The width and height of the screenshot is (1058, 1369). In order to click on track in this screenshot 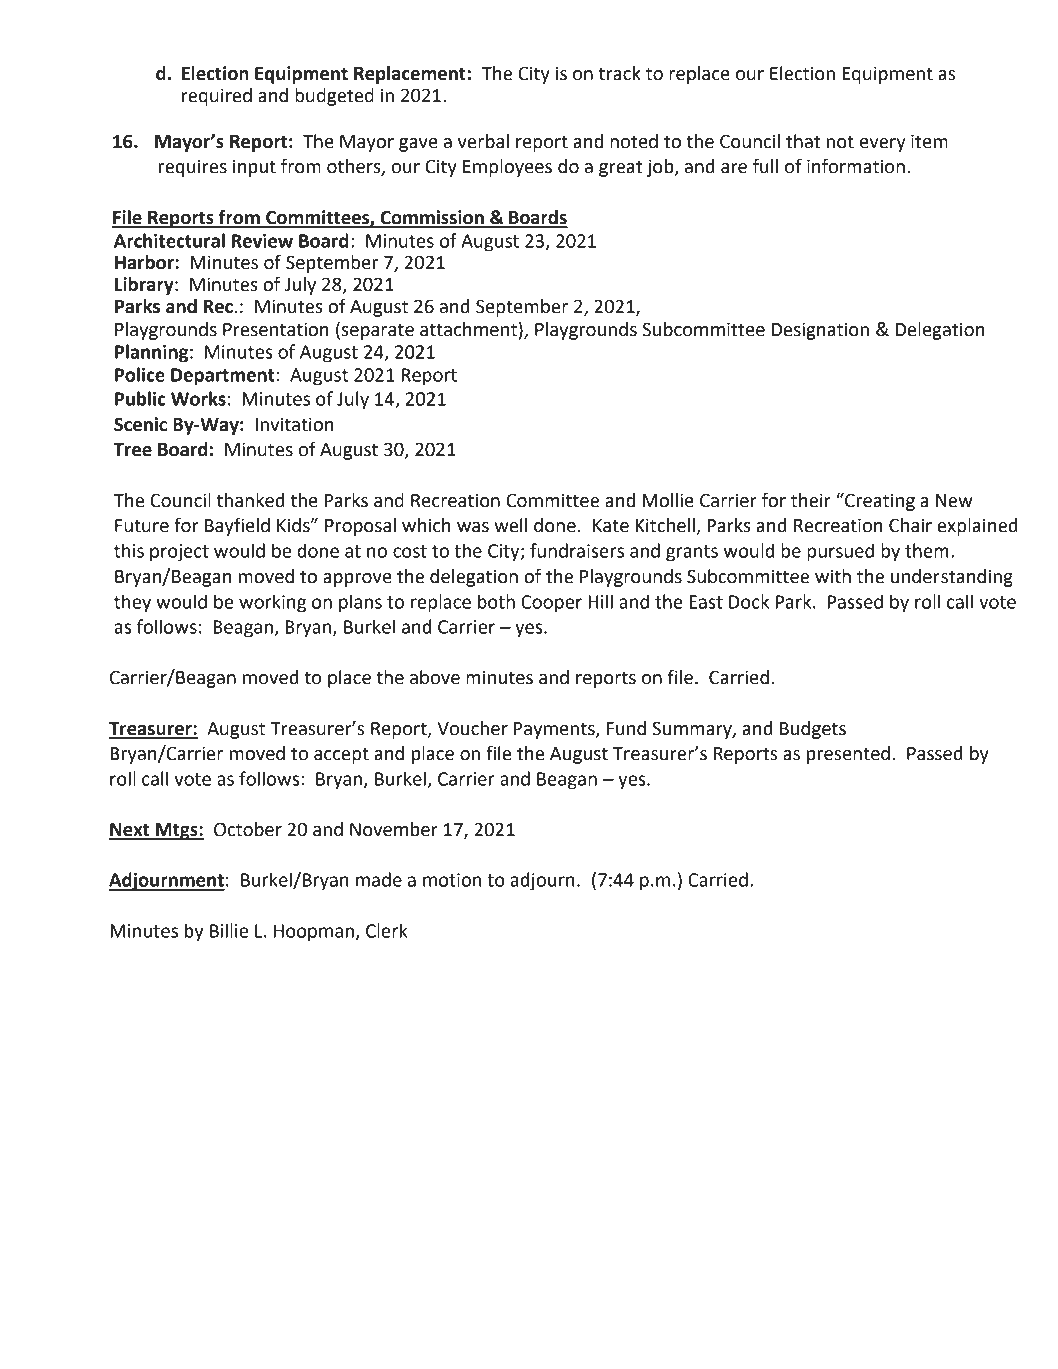, I will do `click(620, 73)`.
